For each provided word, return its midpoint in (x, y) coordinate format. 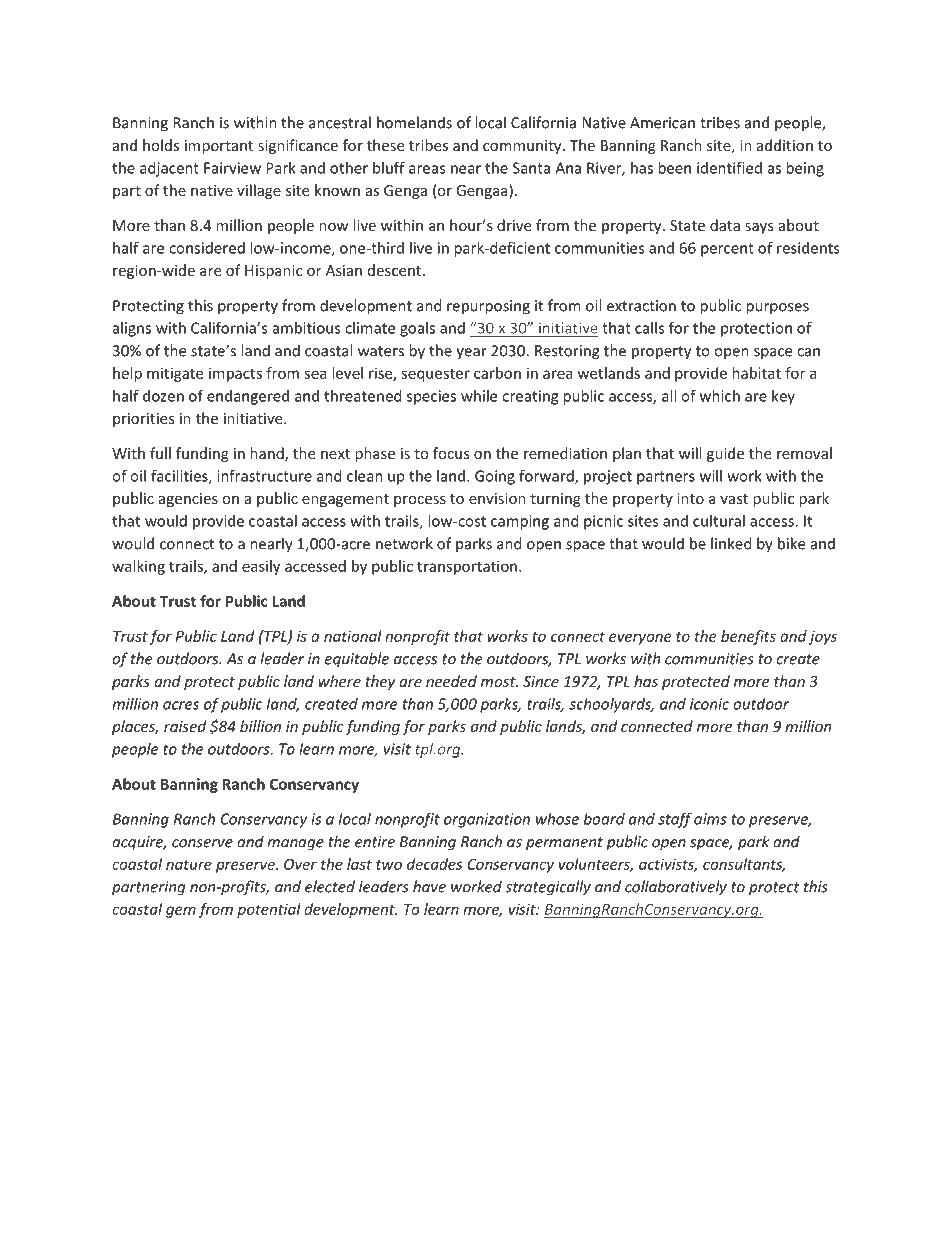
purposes (777, 309)
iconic (709, 704)
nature (189, 864)
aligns (132, 329)
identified (729, 167)
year (471, 354)
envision (497, 498)
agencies (188, 500)
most (499, 682)
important (219, 147)
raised (185, 726)
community (523, 147)
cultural (719, 521)
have (429, 886)
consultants (744, 865)
